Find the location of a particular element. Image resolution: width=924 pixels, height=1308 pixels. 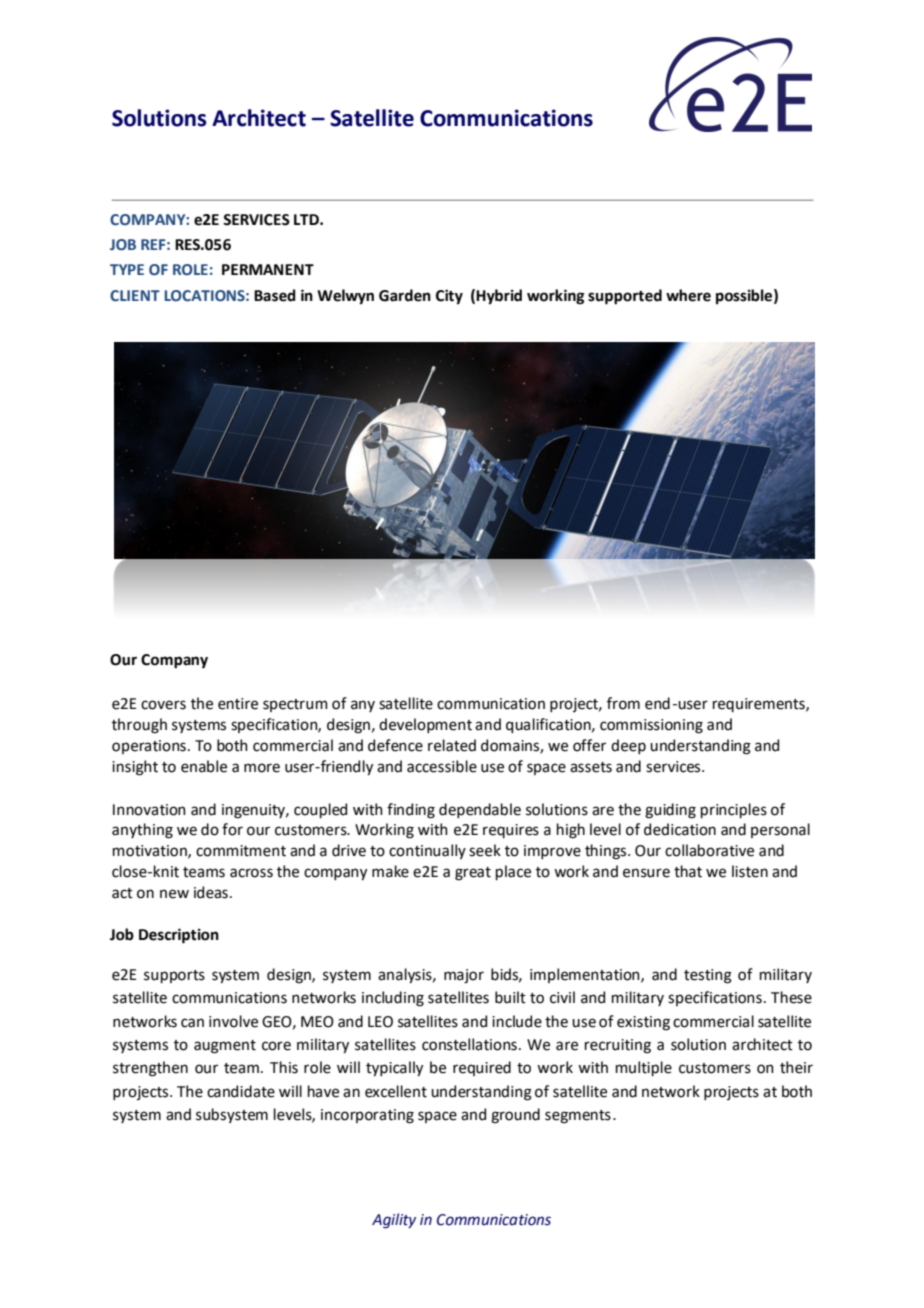

related is located at coordinates (452, 745).
